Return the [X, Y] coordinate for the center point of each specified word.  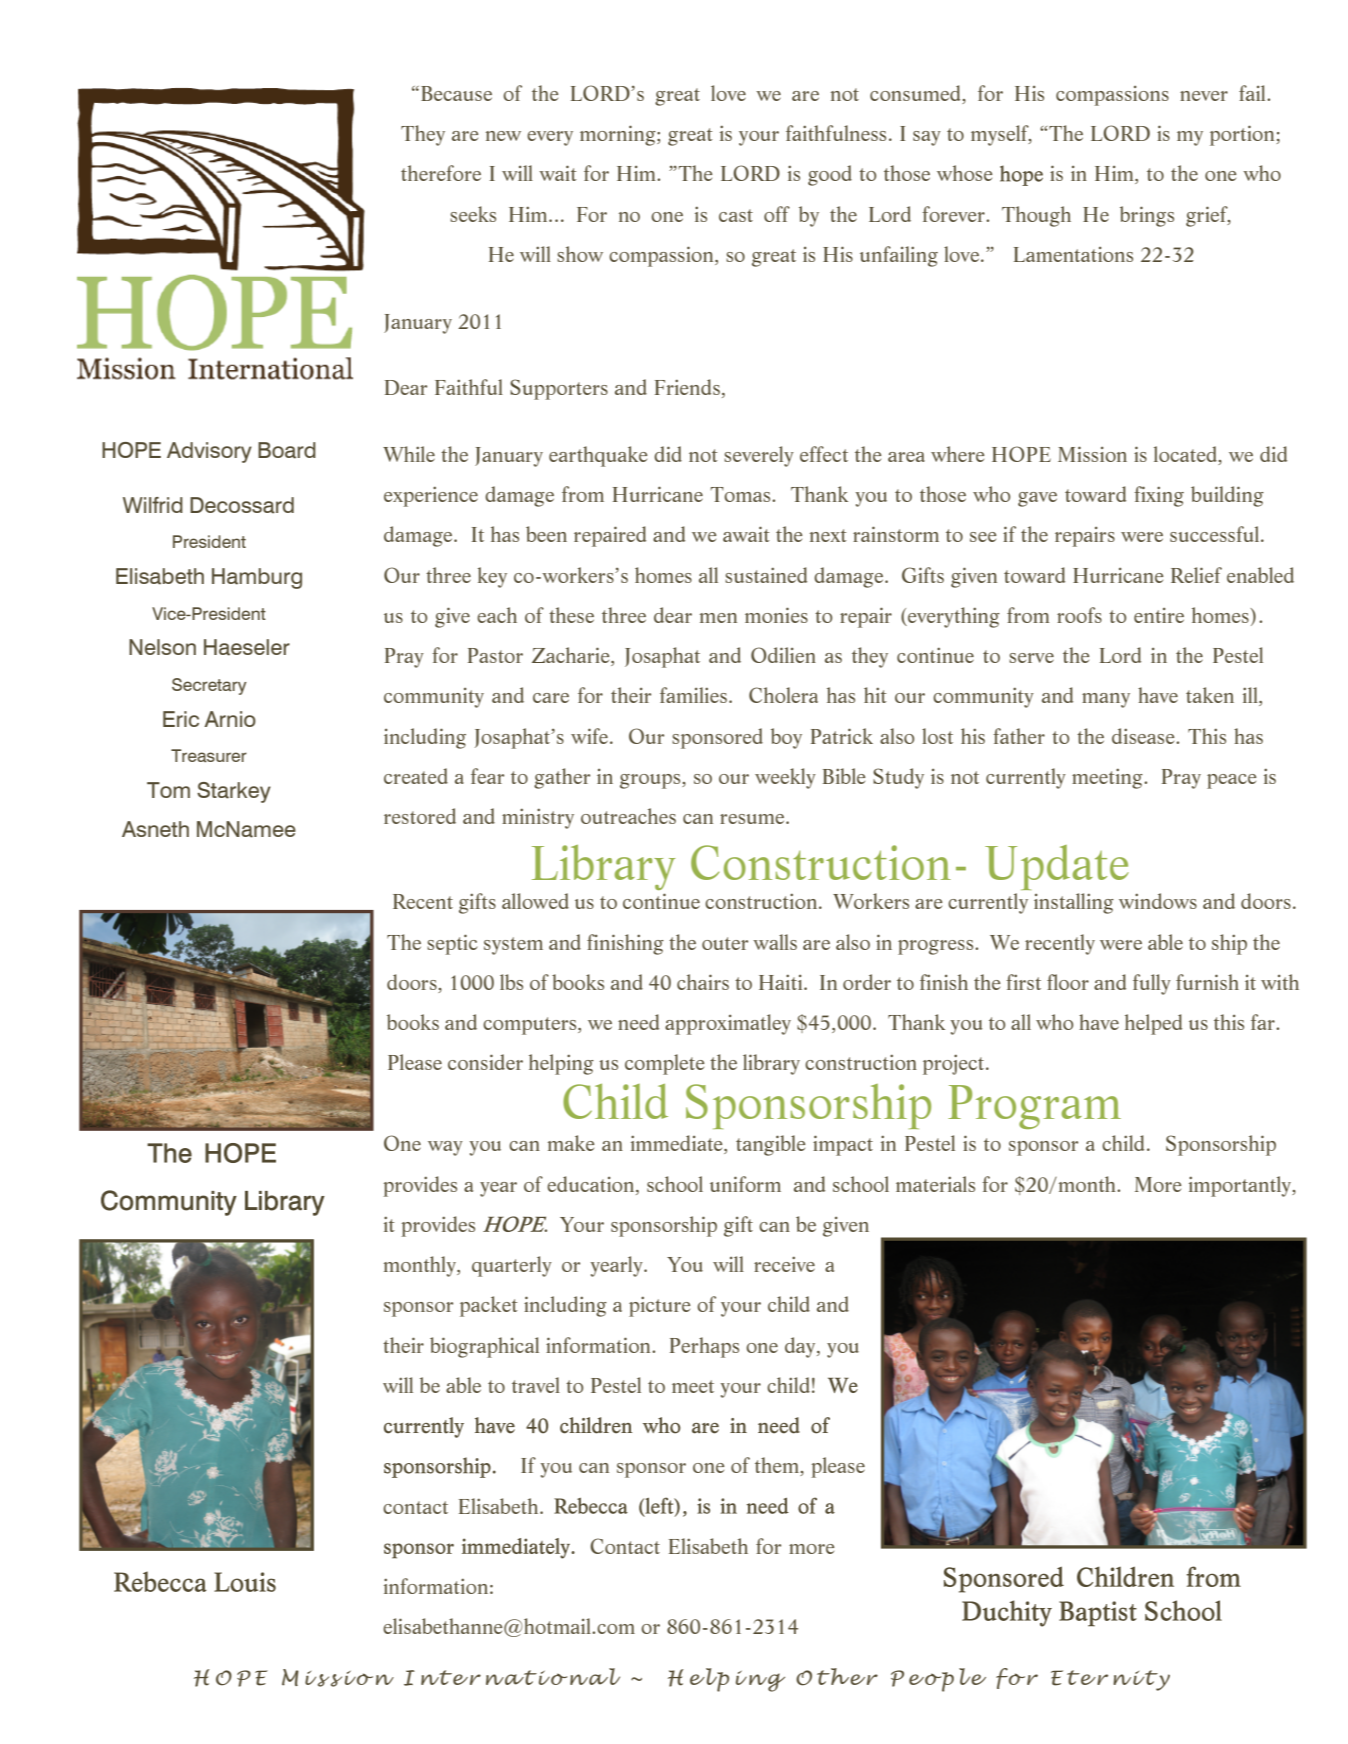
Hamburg [257, 578]
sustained [766, 575]
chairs [703, 982]
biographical [484, 1347]
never [1204, 96]
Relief [1196, 575]
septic [452, 944]
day [801, 1347]
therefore [441, 173]
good [830, 175]
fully [1152, 984]
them [778, 1466]
